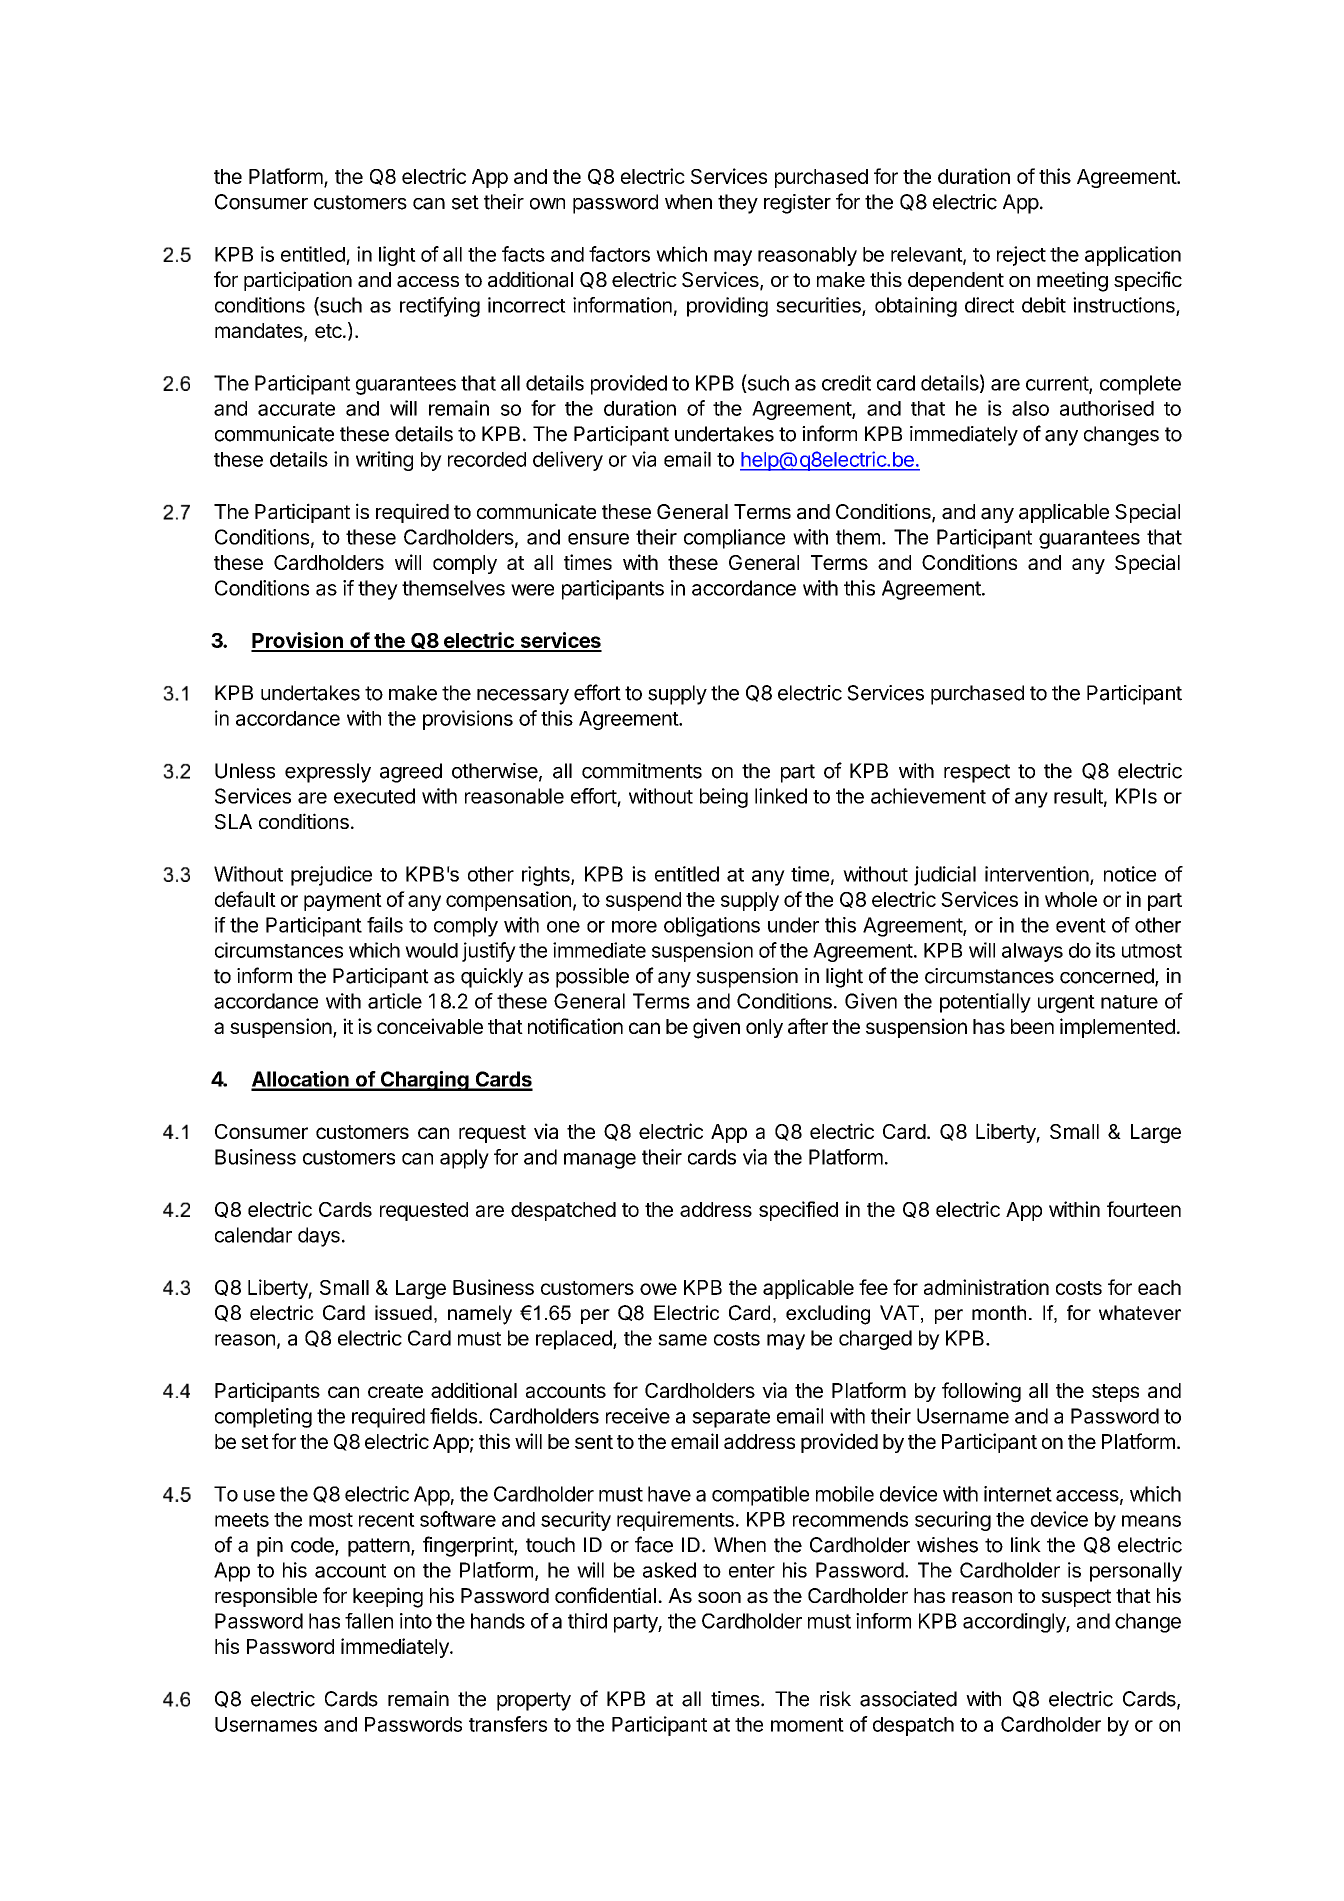 This screenshot has height=1901, width=1344. I want to click on fallen, so click(369, 1621).
